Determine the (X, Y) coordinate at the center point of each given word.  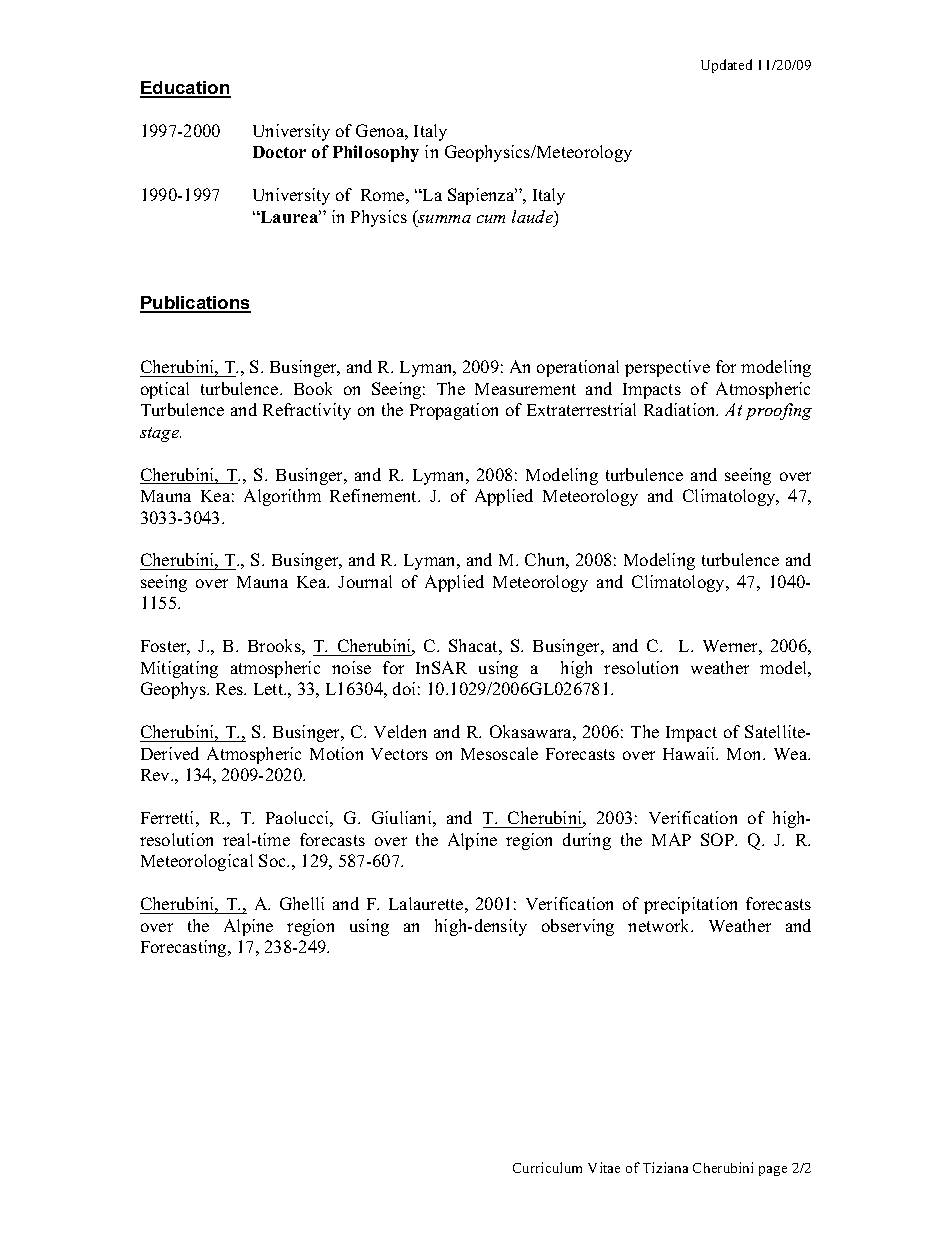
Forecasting (185, 948)
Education (185, 89)
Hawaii (690, 753)
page (773, 1171)
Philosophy (376, 153)
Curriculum (547, 1167)
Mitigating (179, 669)
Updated (726, 66)
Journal (365, 581)
